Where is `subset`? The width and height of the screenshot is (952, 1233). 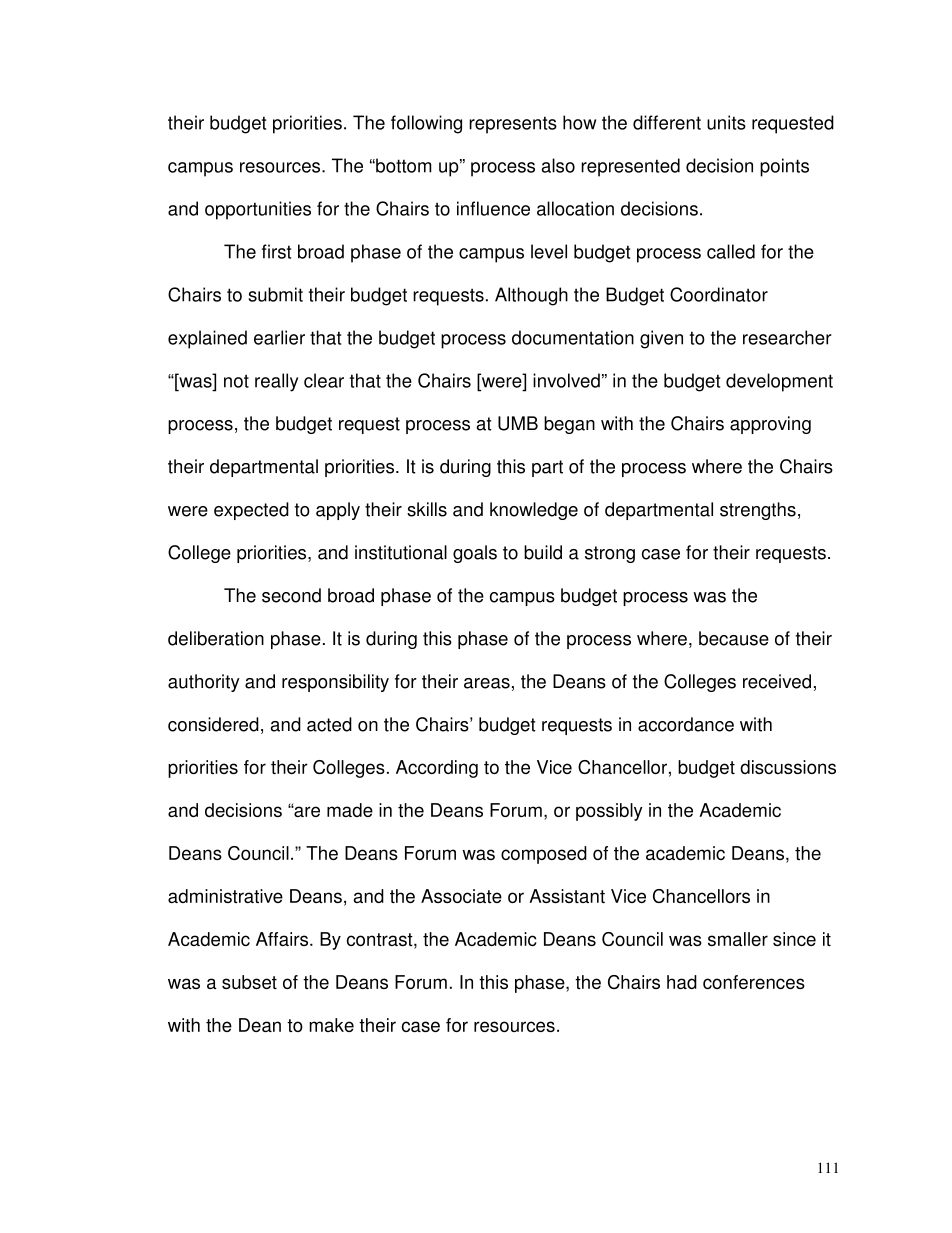 subset is located at coordinates (249, 982).
